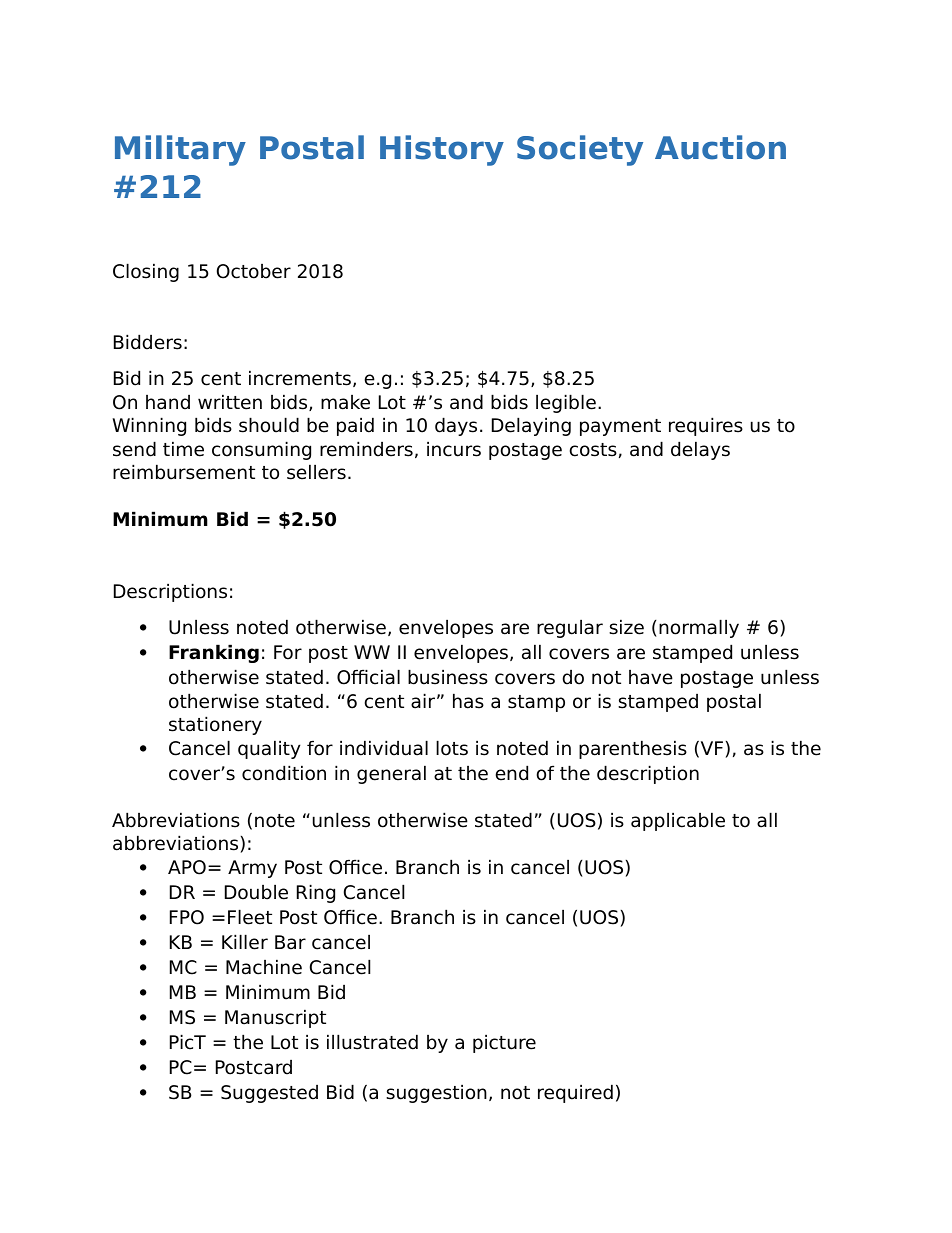  Describe the element at coordinates (215, 725) in the document. I see `stationery` at that location.
